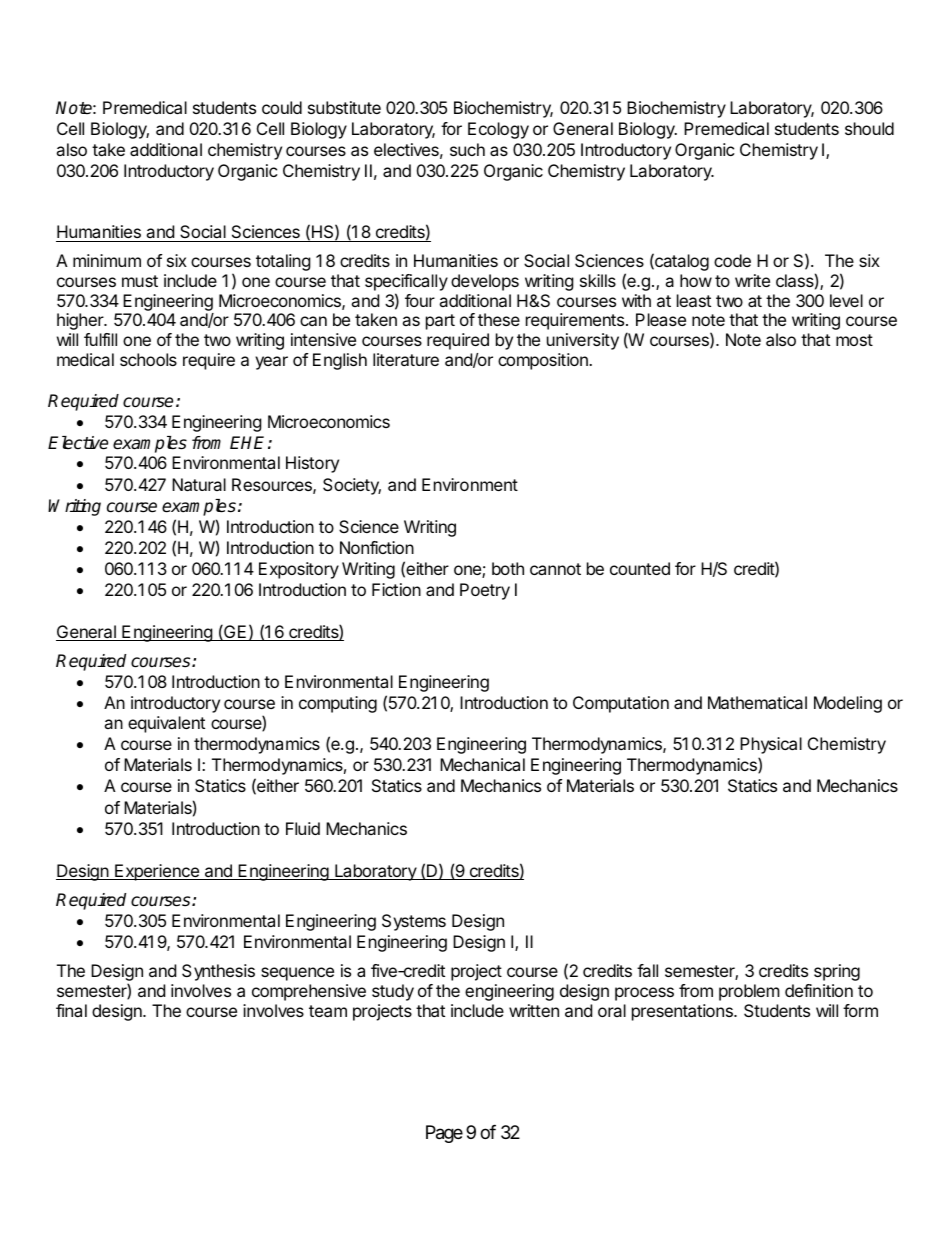 The image size is (952, 1233). What do you see at coordinates (157, 872) in the screenshot?
I see `Experience` at bounding box center [157, 872].
